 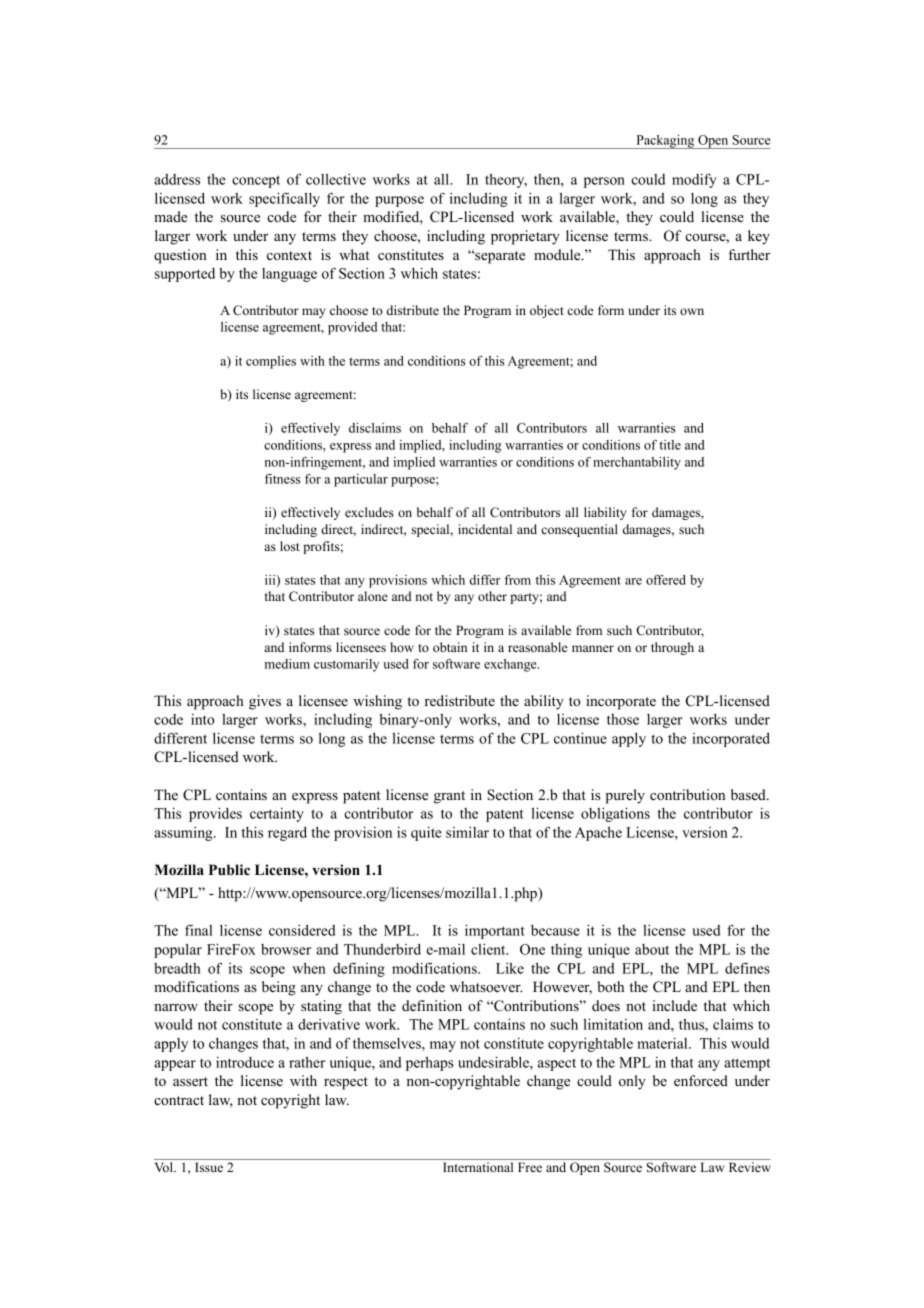 I want to click on Issue, so click(x=209, y=1167).
